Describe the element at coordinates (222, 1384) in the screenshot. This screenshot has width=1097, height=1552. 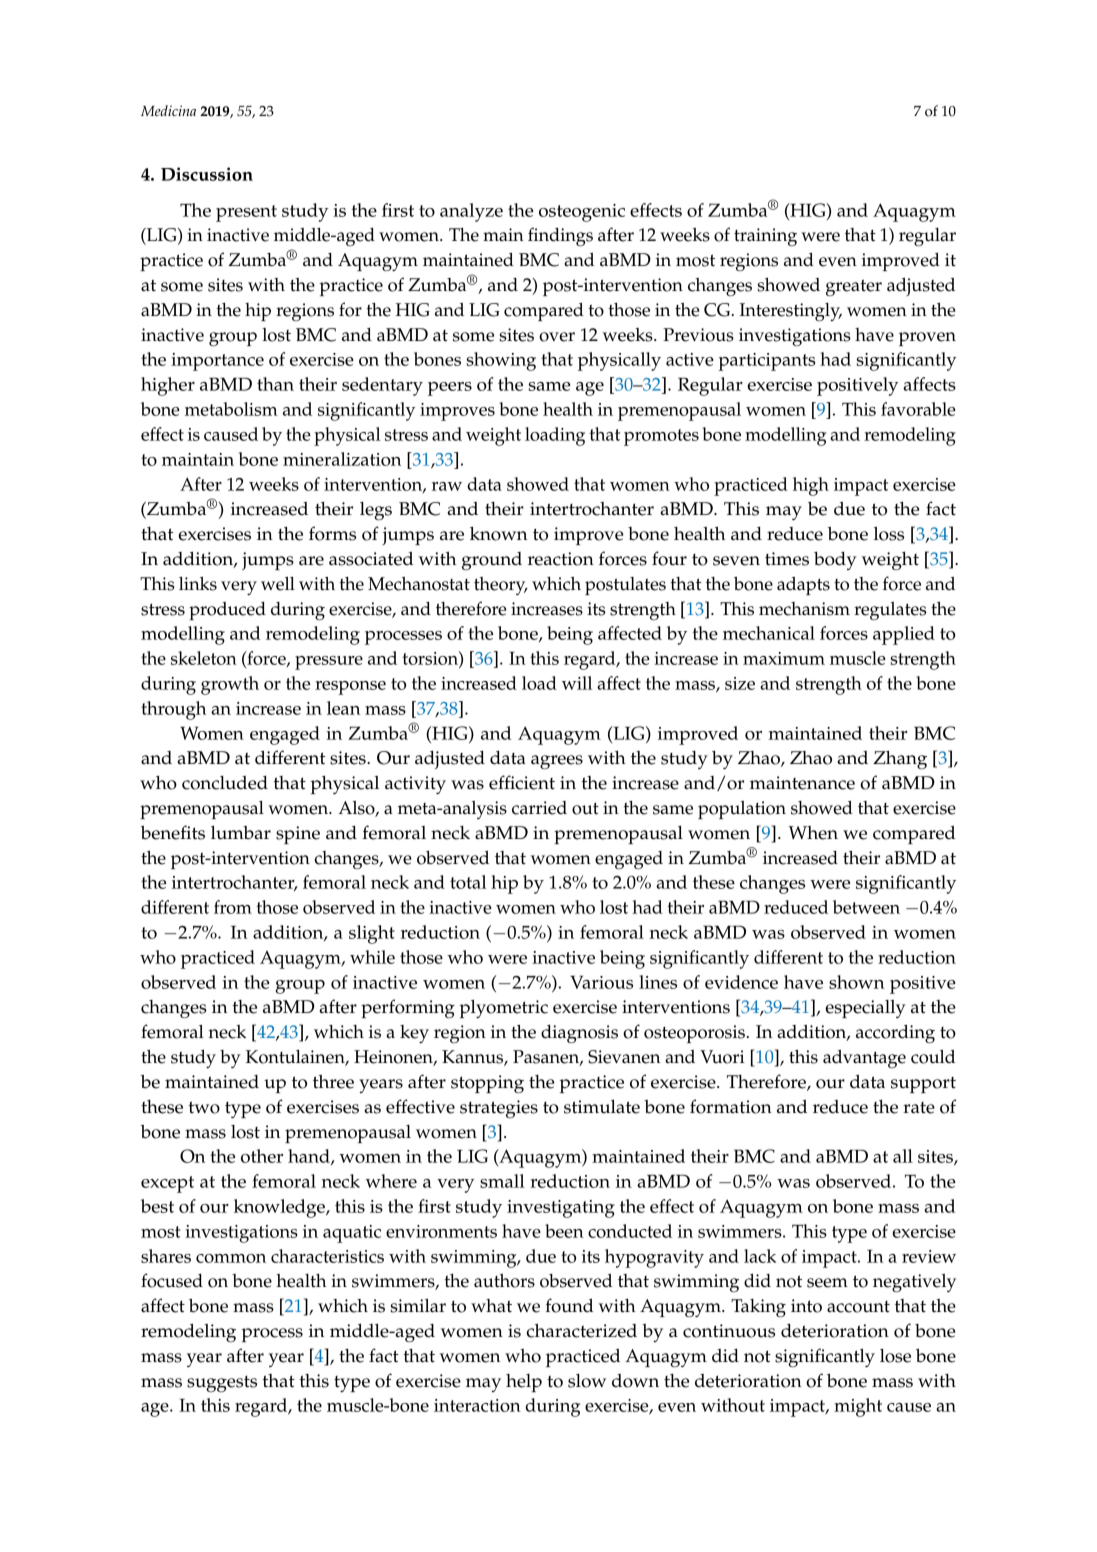
I see `suggests` at that location.
